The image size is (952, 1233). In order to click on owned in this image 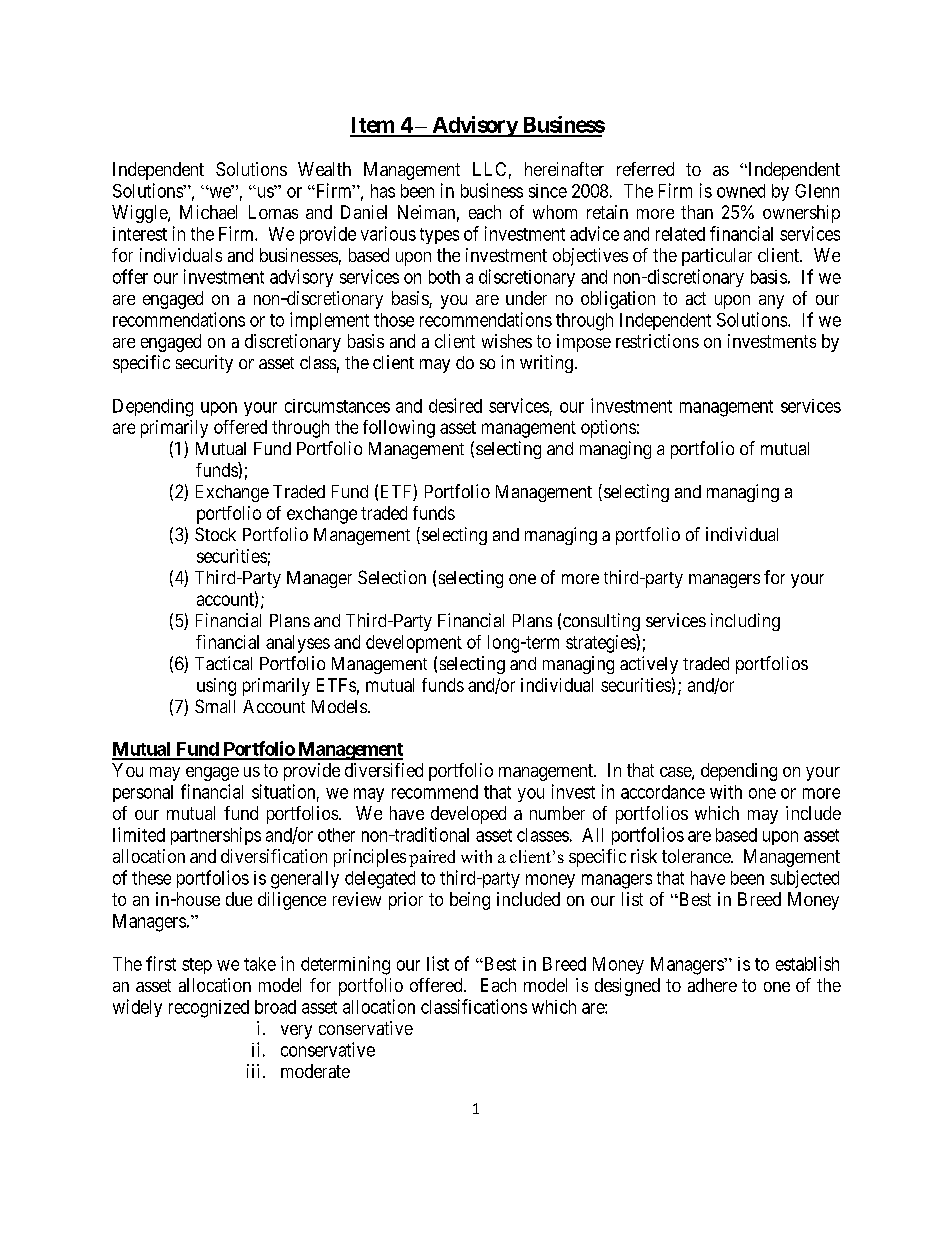, I will do `click(741, 191)`.
